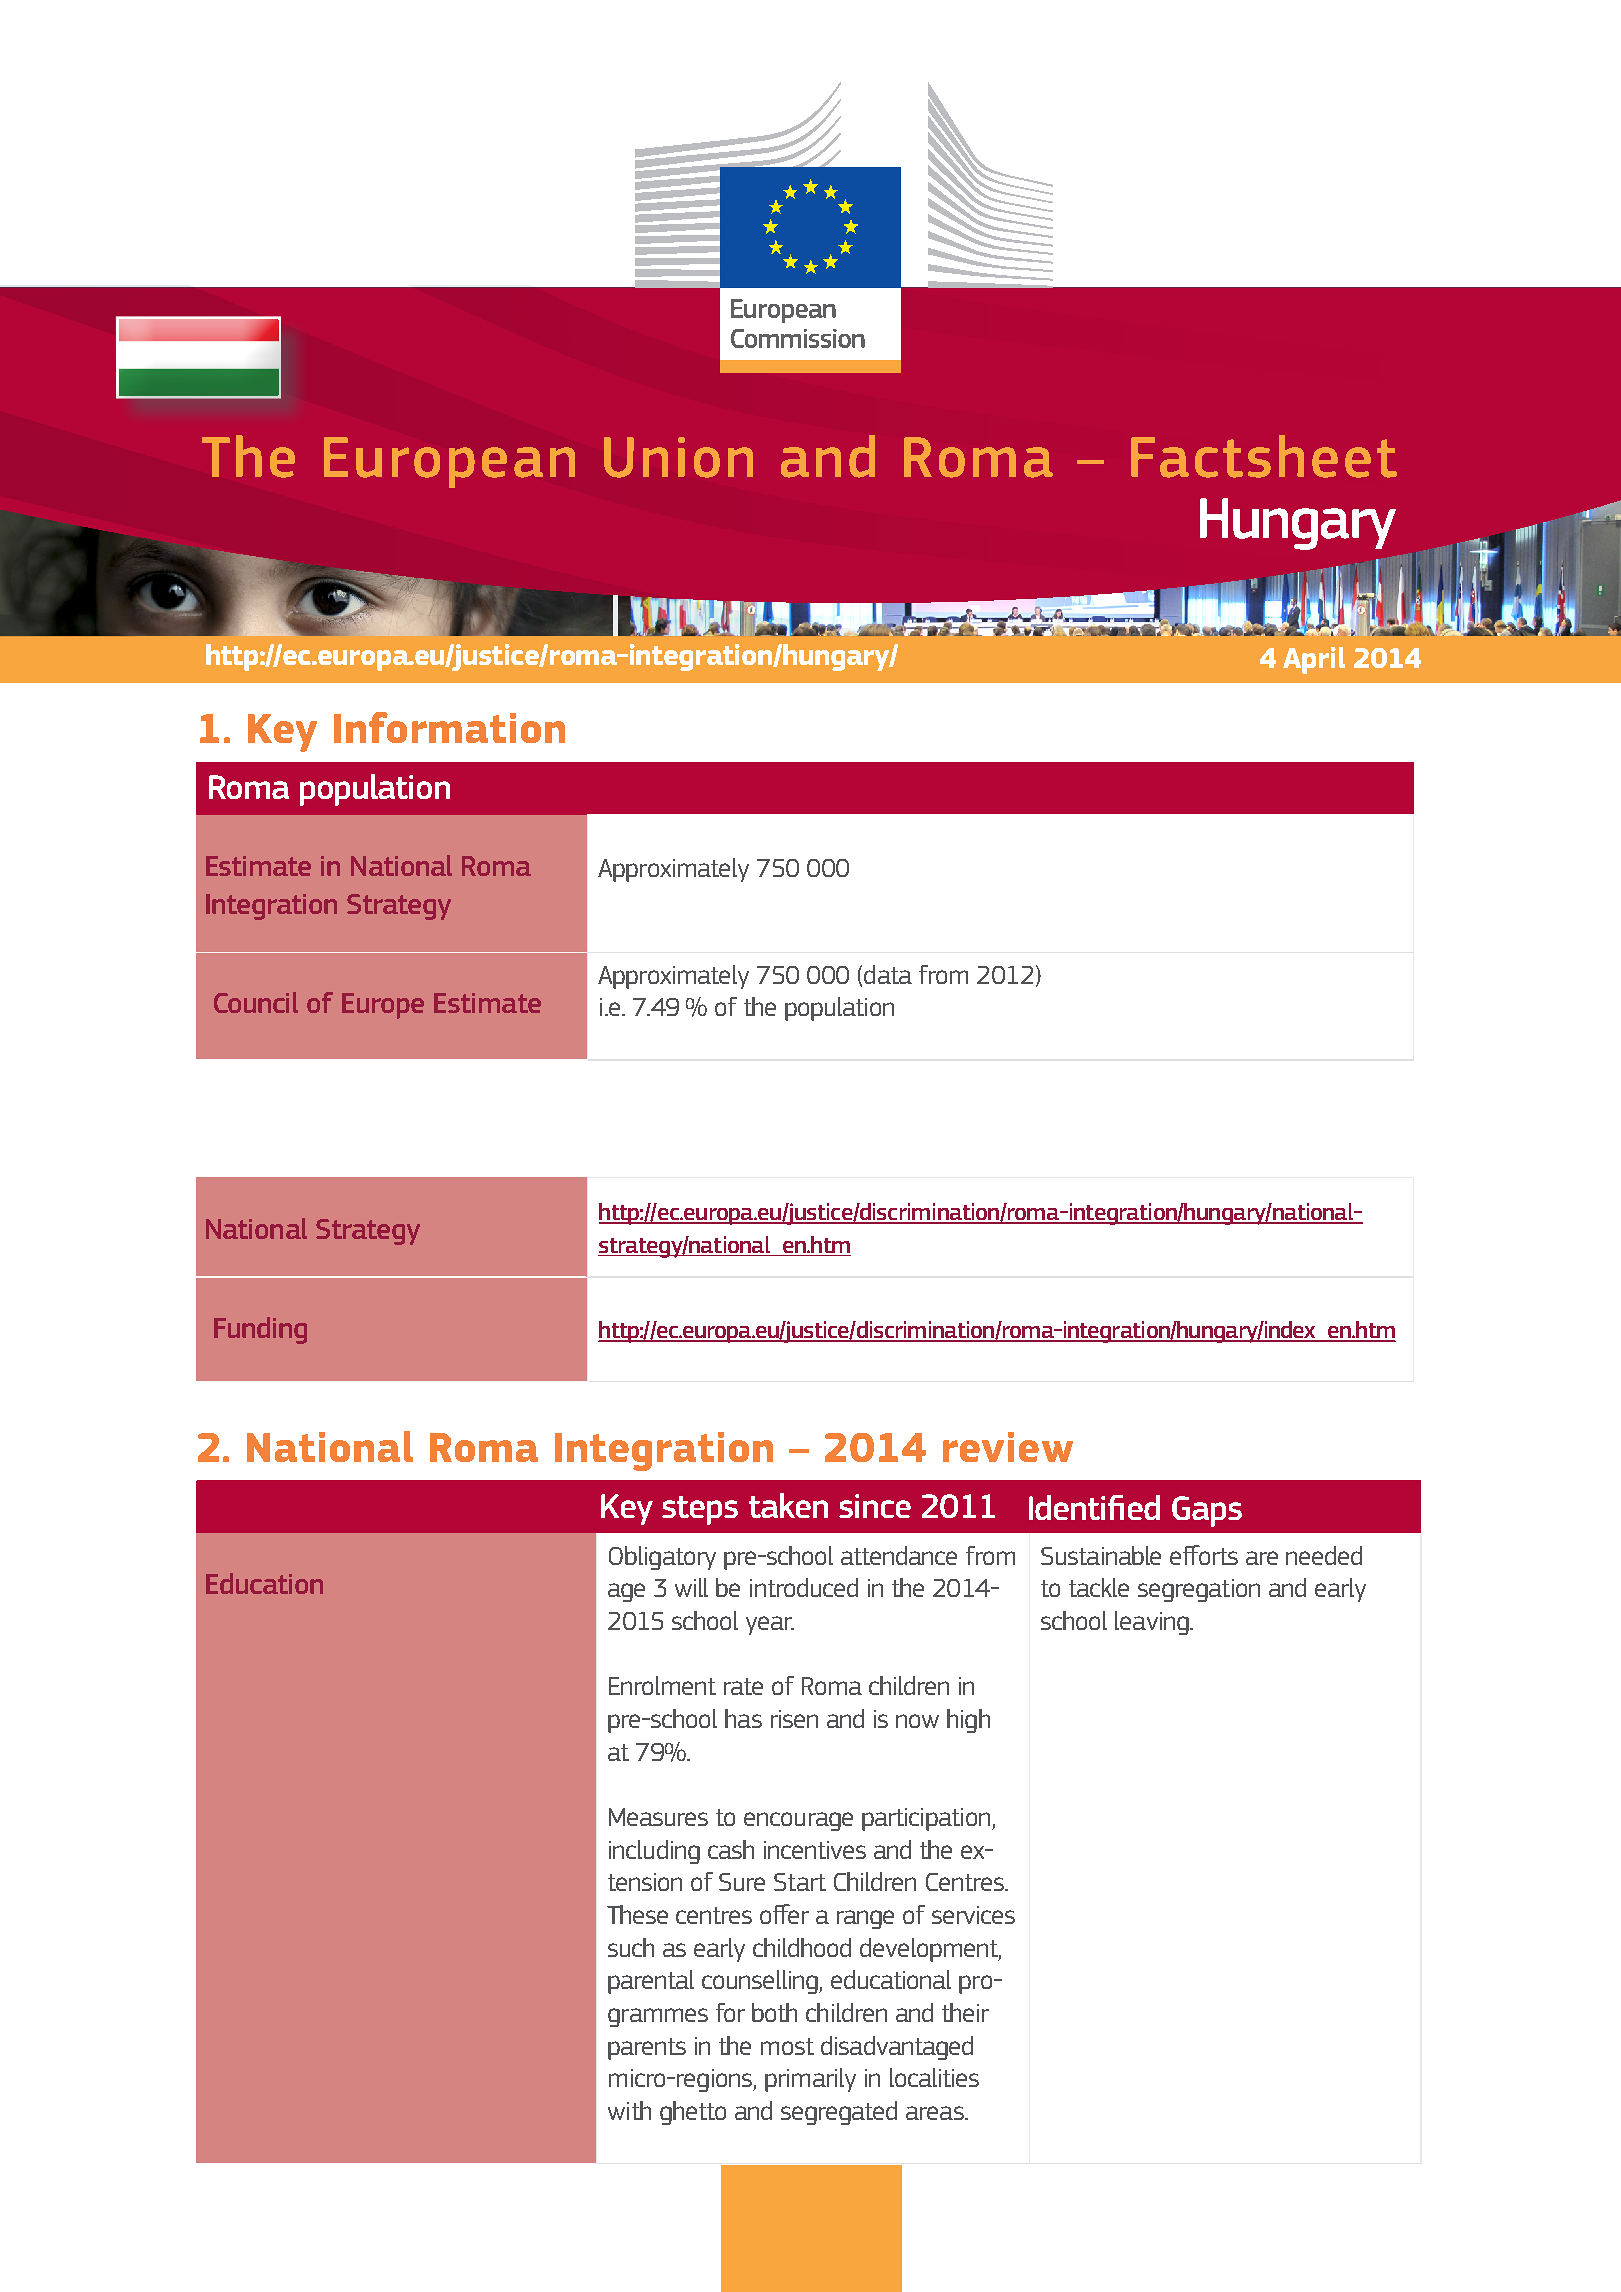  I want to click on Council, so click(256, 1002).
